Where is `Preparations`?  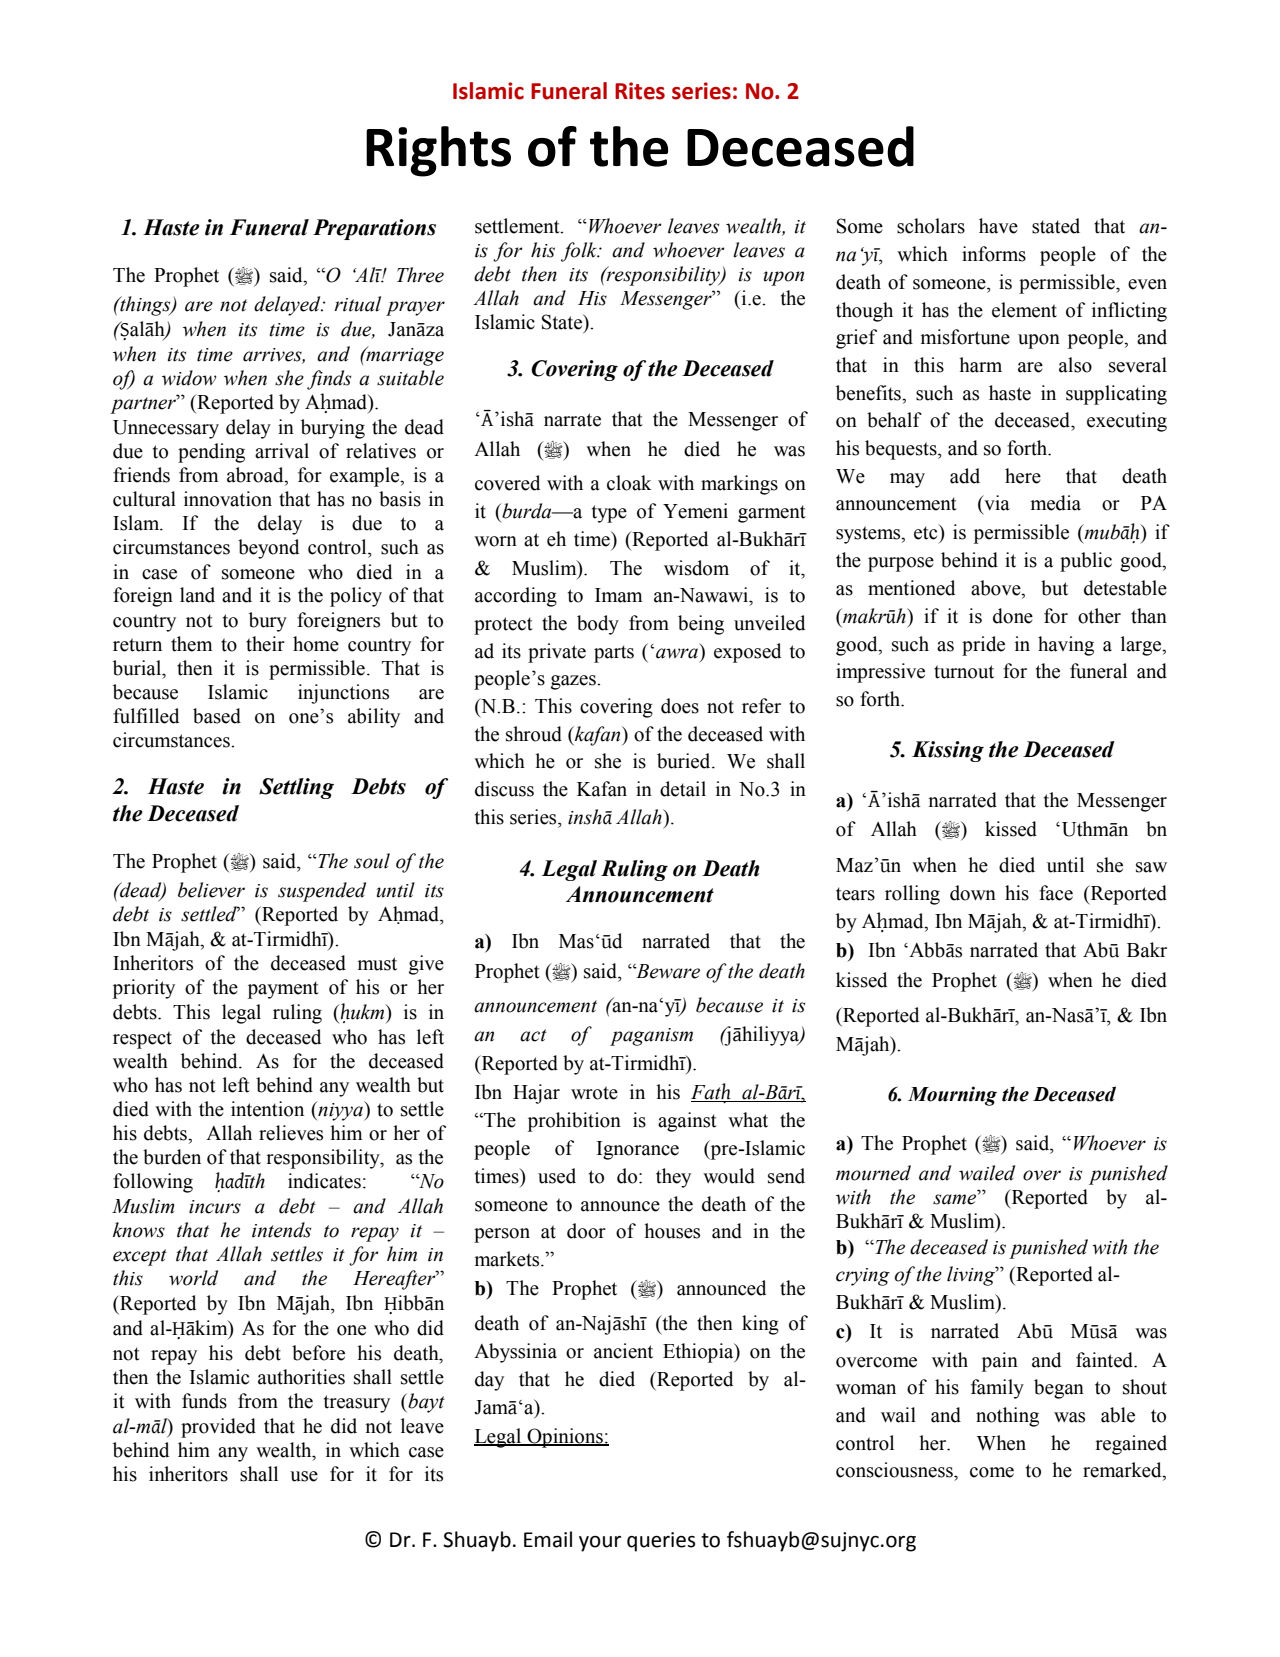
Preparations is located at coordinates (374, 229).
